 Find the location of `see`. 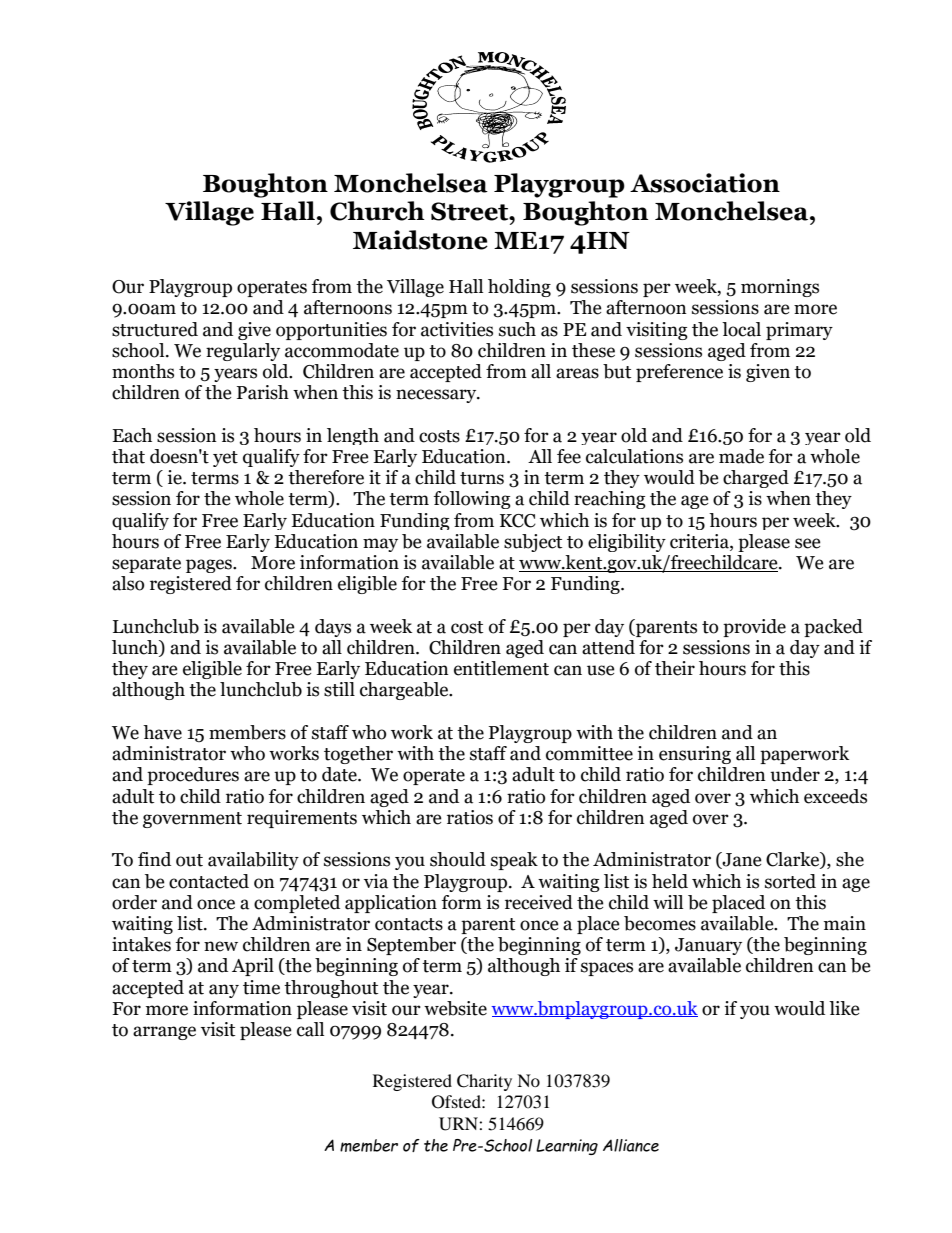

see is located at coordinates (808, 543).
